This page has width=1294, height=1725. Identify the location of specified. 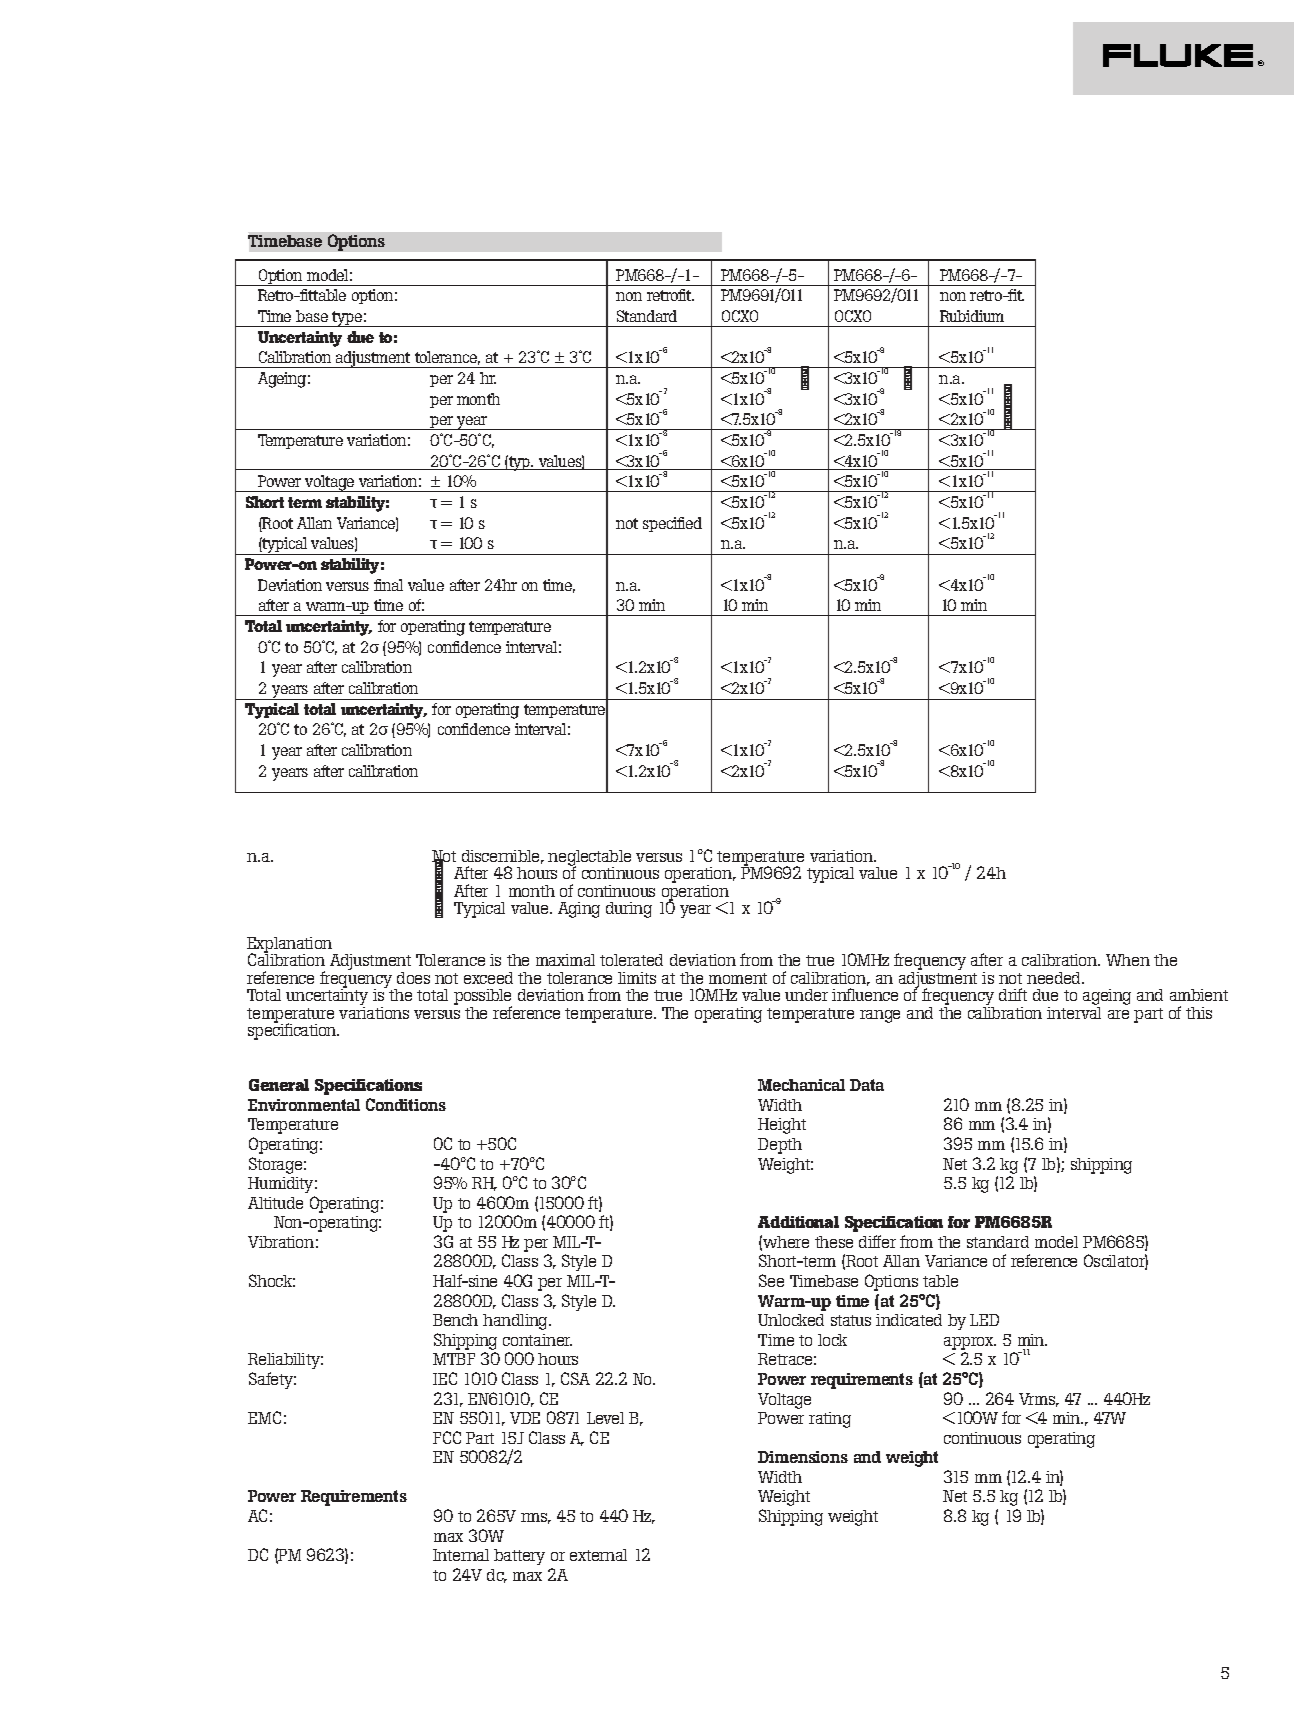
(672, 524).
